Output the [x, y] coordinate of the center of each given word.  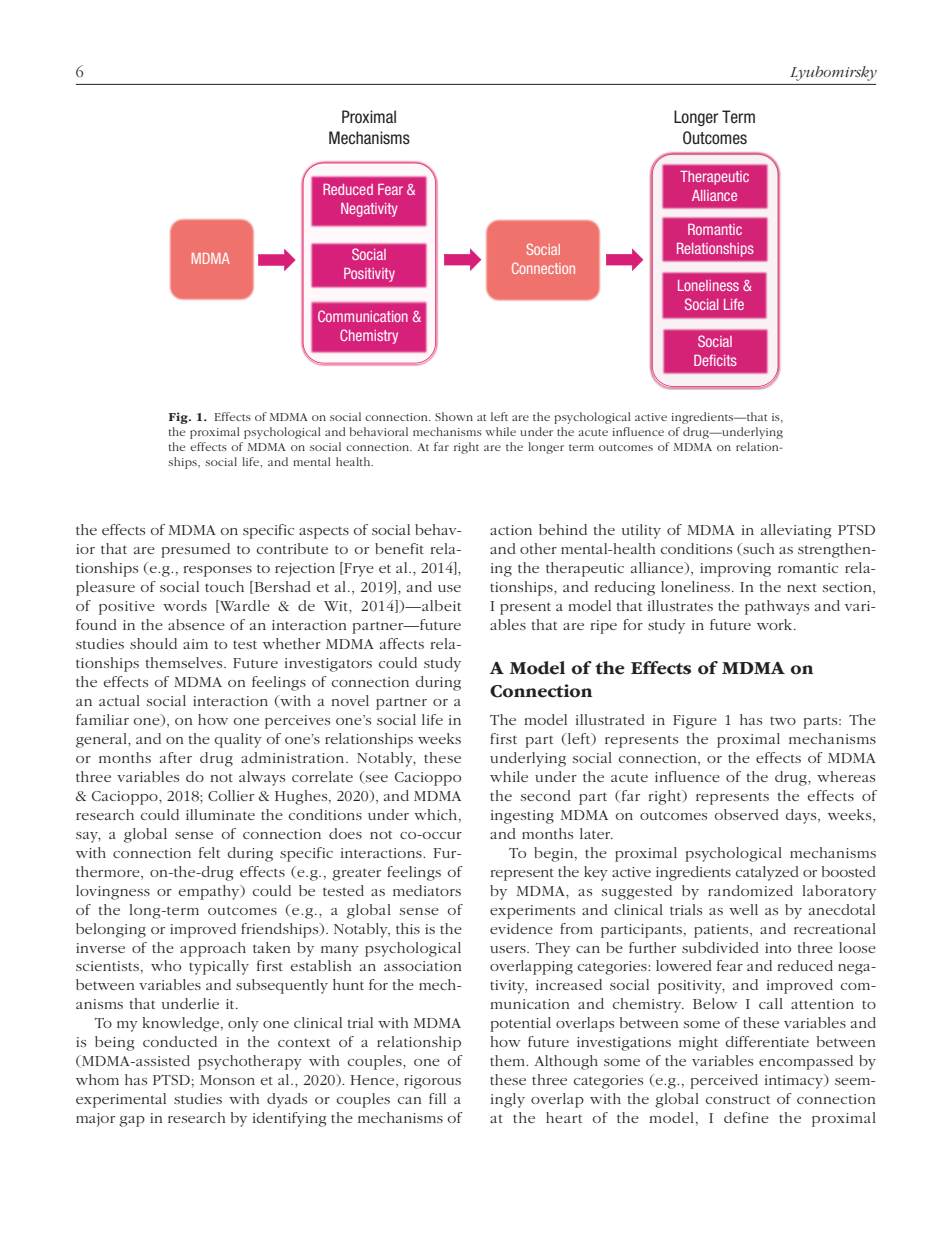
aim [195, 644]
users [509, 949]
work [776, 624]
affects [402, 643]
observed [747, 814]
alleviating [796, 531]
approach [213, 949]
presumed [195, 550]
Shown [454, 416]
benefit [399, 548]
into [778, 948]
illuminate [220, 814]
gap [132, 1121]
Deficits [715, 360]
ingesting [522, 817]
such [758, 549]
